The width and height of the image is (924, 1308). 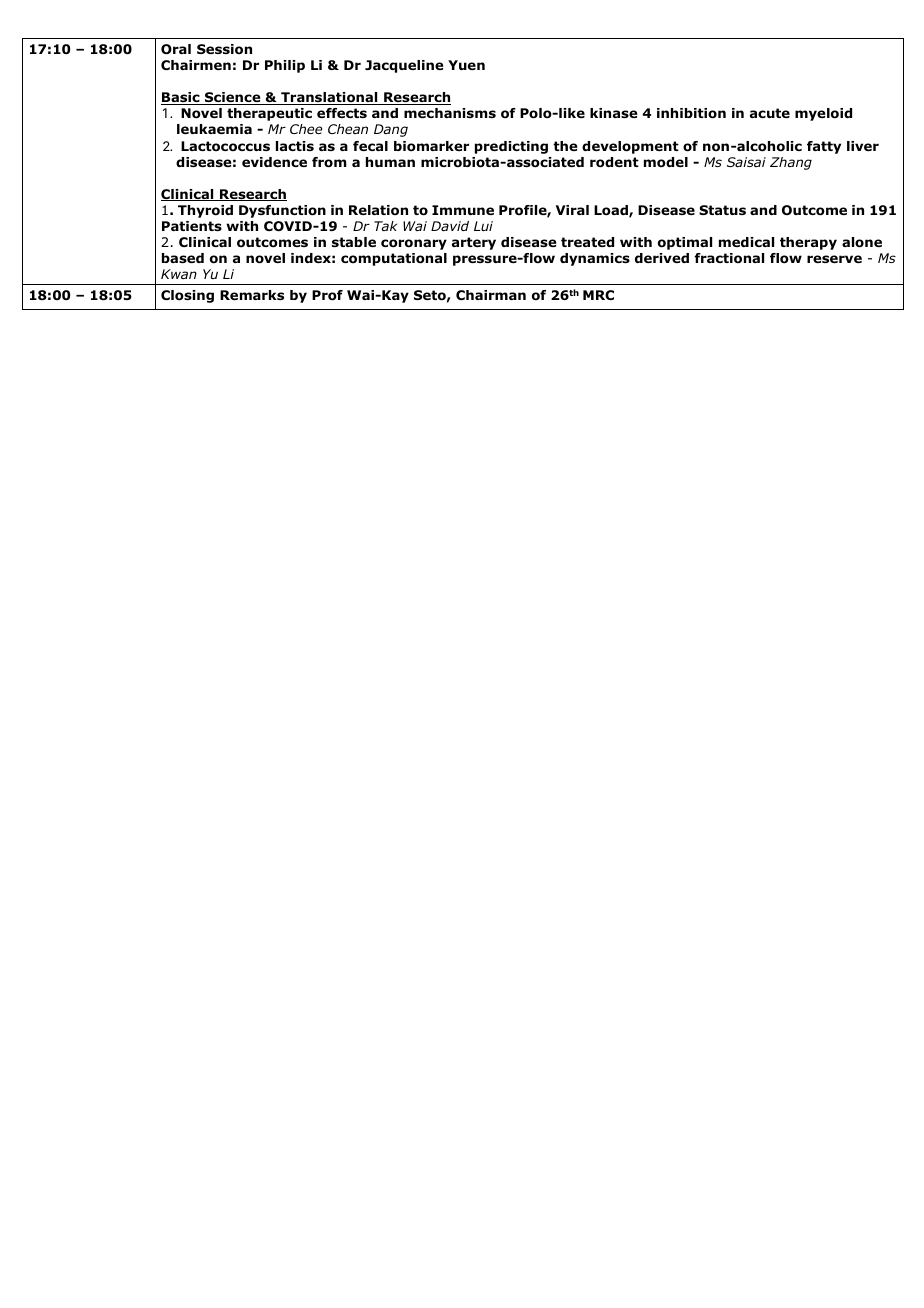 What do you see at coordinates (770, 113) in the image?
I see `acute` at bounding box center [770, 113].
